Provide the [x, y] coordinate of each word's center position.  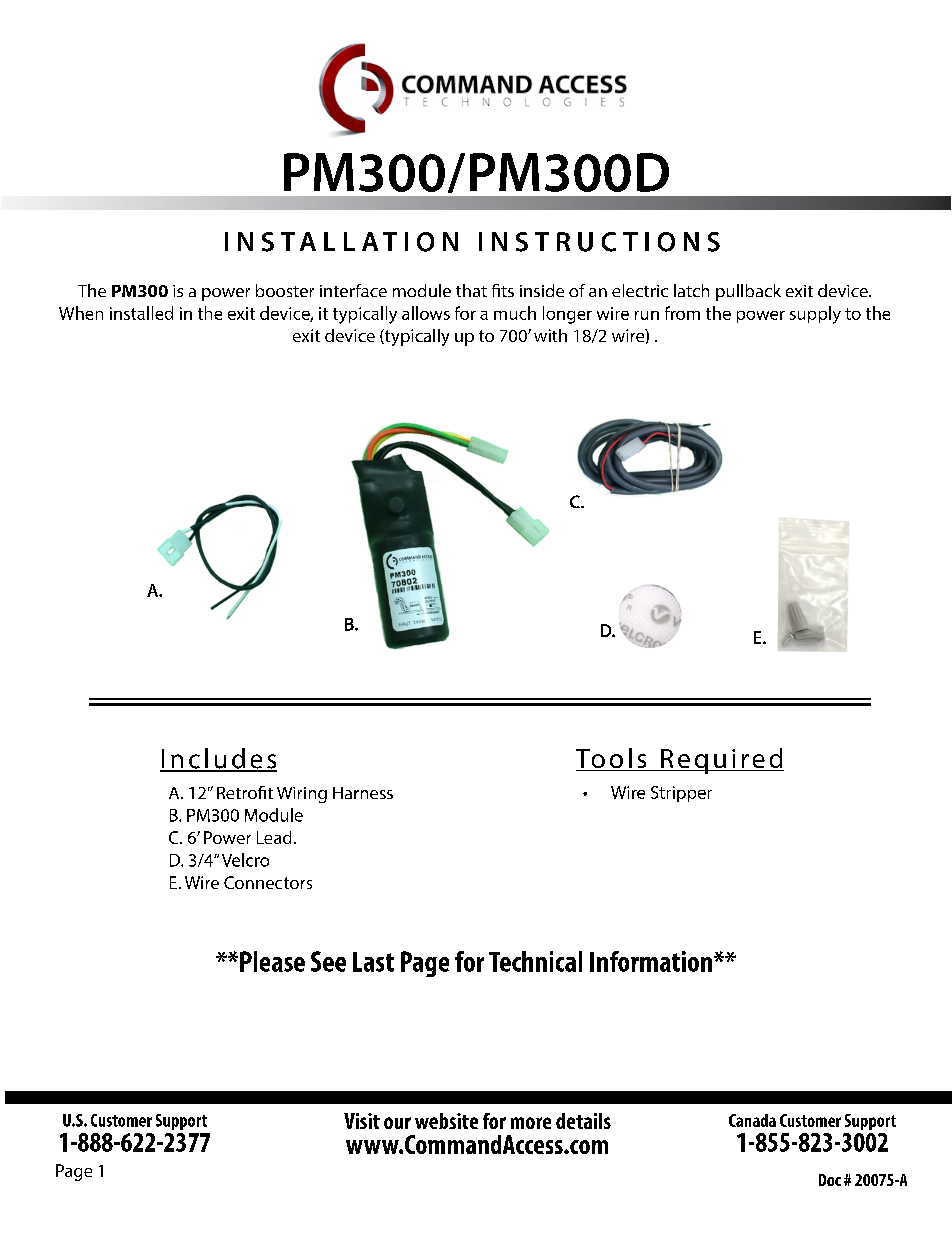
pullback [748, 292]
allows [426, 313]
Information [651, 961]
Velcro [245, 860]
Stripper [681, 794]
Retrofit [245, 792]
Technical [535, 961]
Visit [362, 1121]
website [446, 1121]
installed [141, 313]
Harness [363, 793]
